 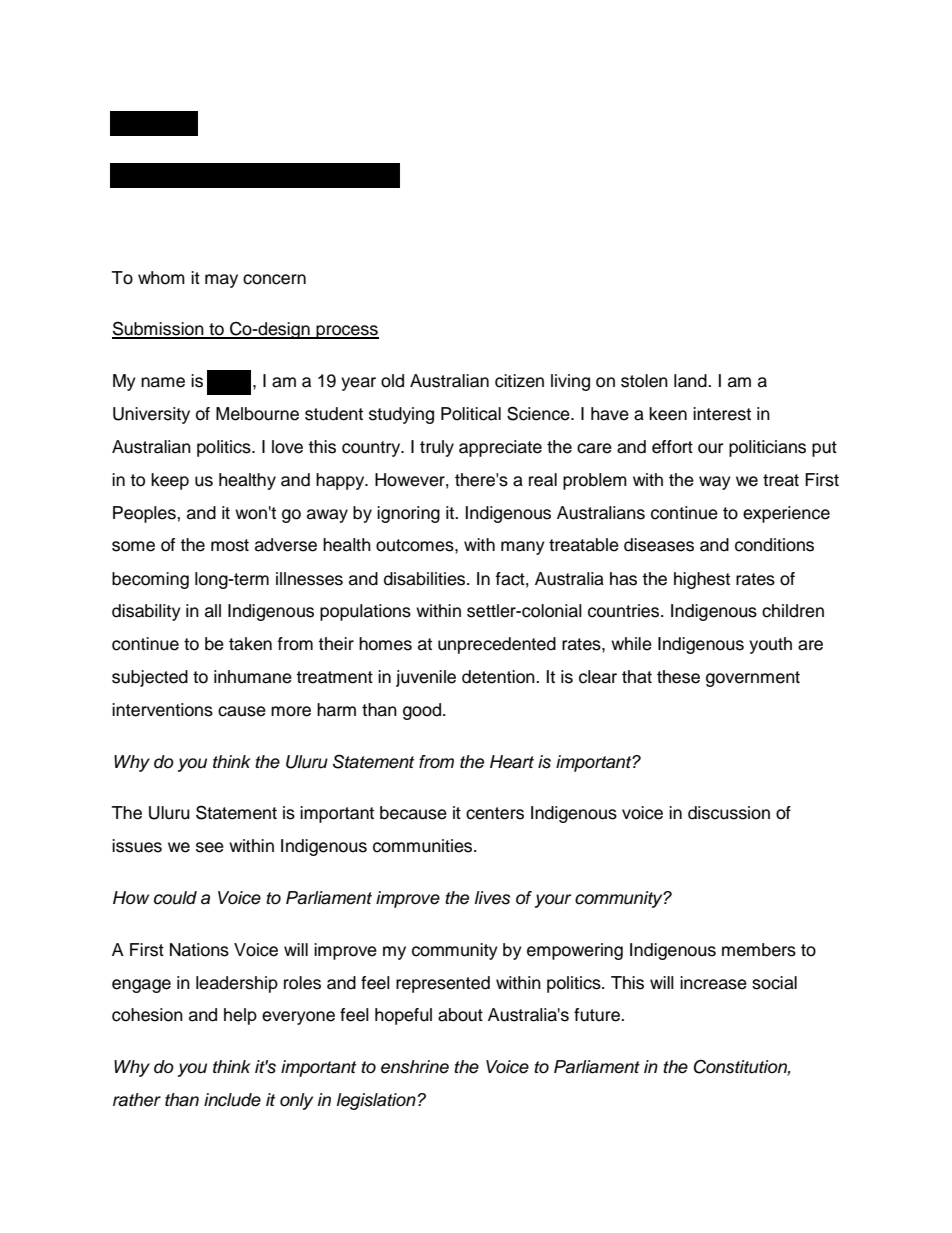 I want to click on land, so click(x=691, y=381).
